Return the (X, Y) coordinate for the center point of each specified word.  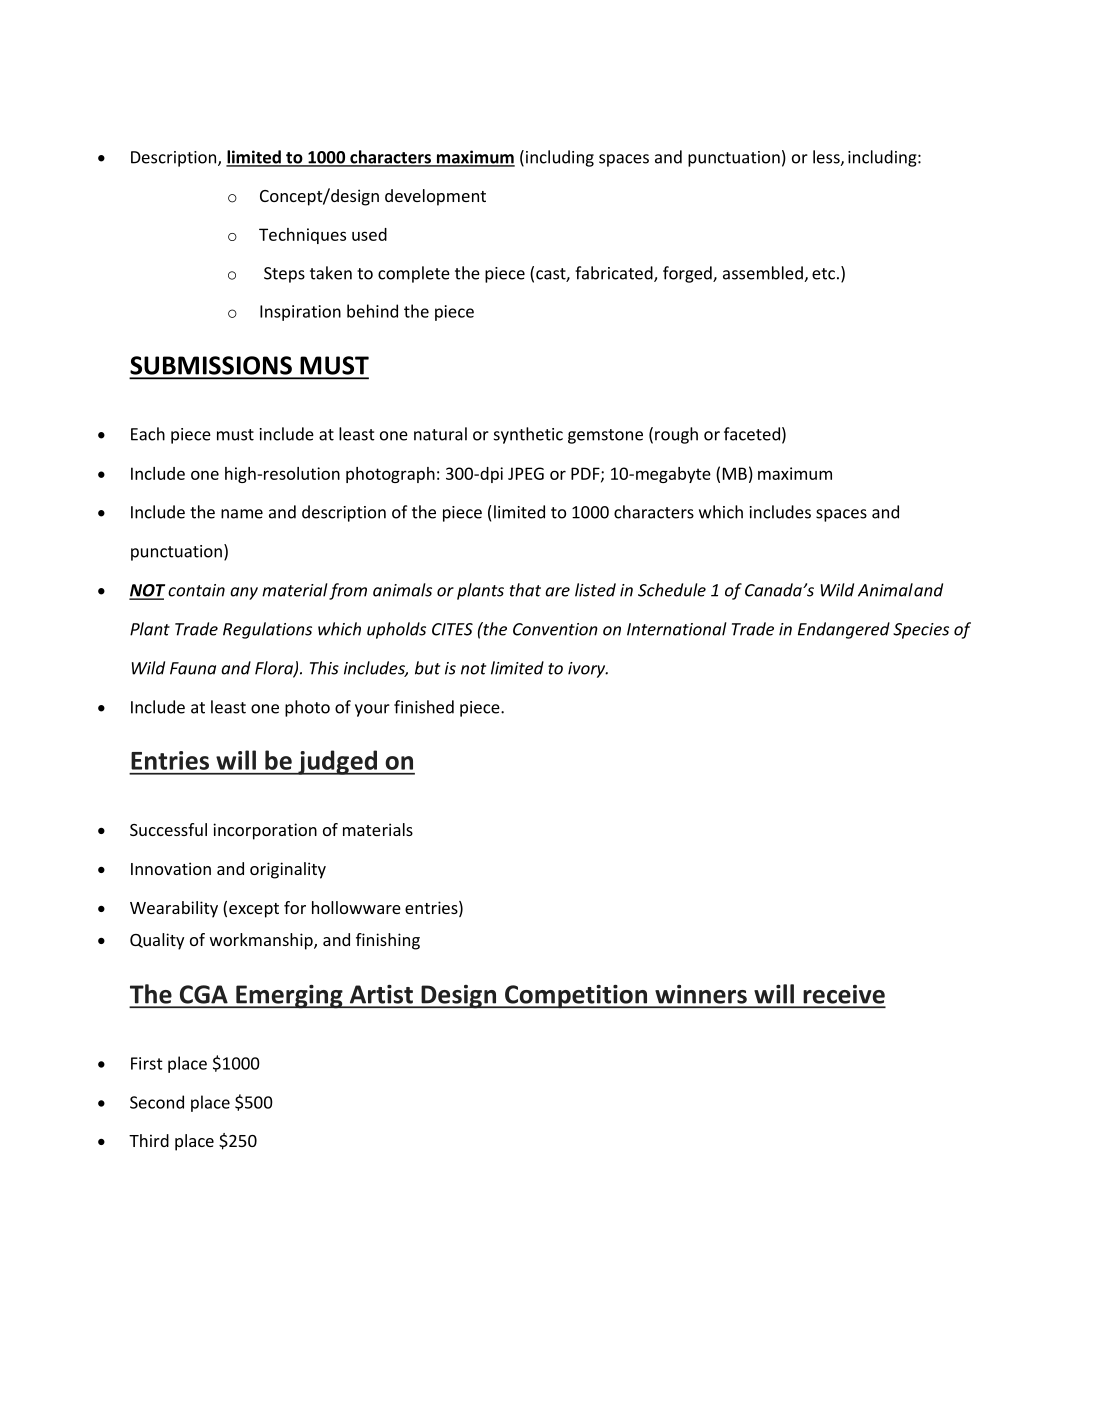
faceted (752, 434)
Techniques (302, 236)
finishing (388, 941)
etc (823, 274)
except (254, 910)
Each (148, 434)
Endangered (844, 630)
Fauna (193, 668)
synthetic (528, 435)
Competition (576, 997)
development (435, 197)
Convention (555, 629)
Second (157, 1102)
